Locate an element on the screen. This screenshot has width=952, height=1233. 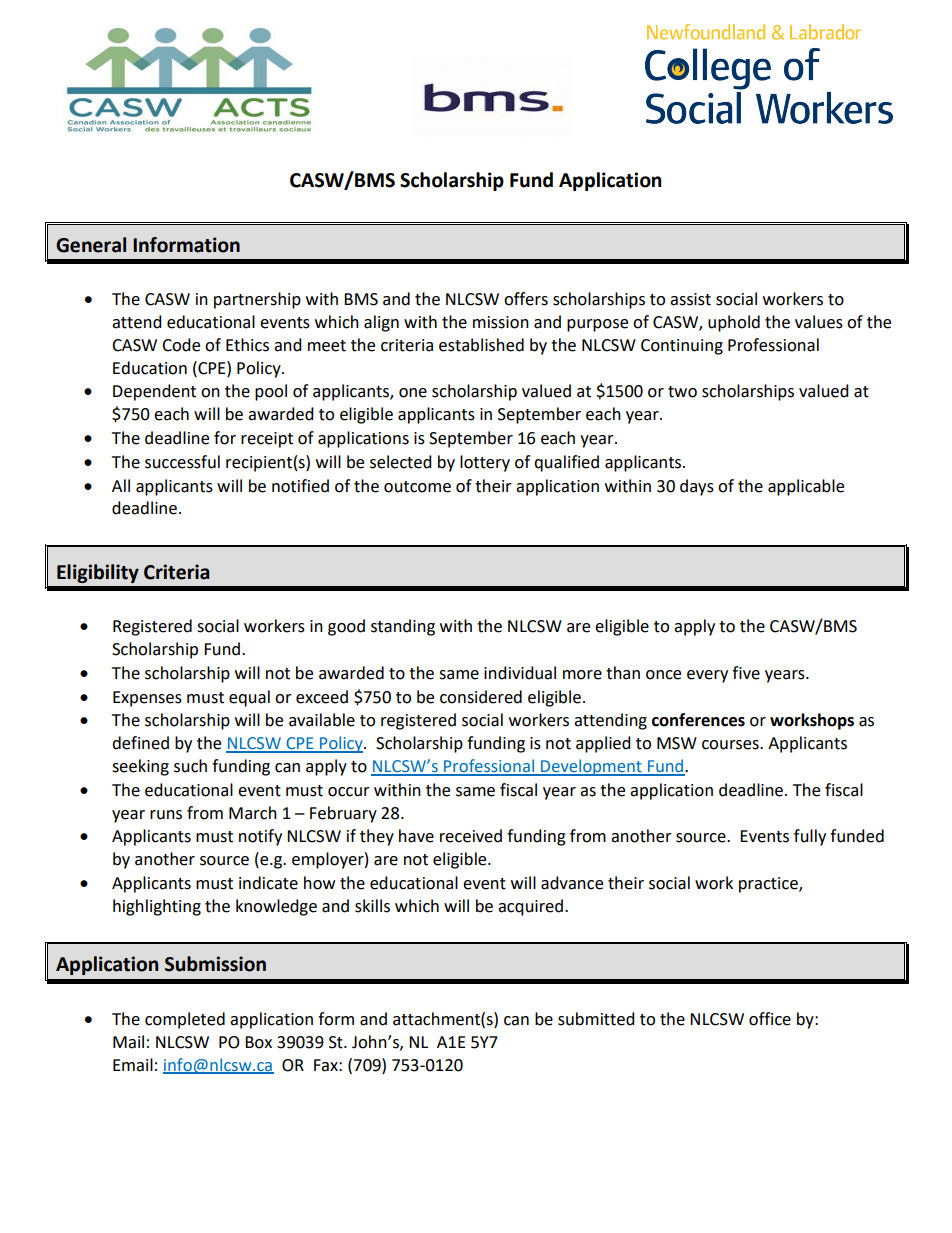
practice is located at coordinates (769, 885).
